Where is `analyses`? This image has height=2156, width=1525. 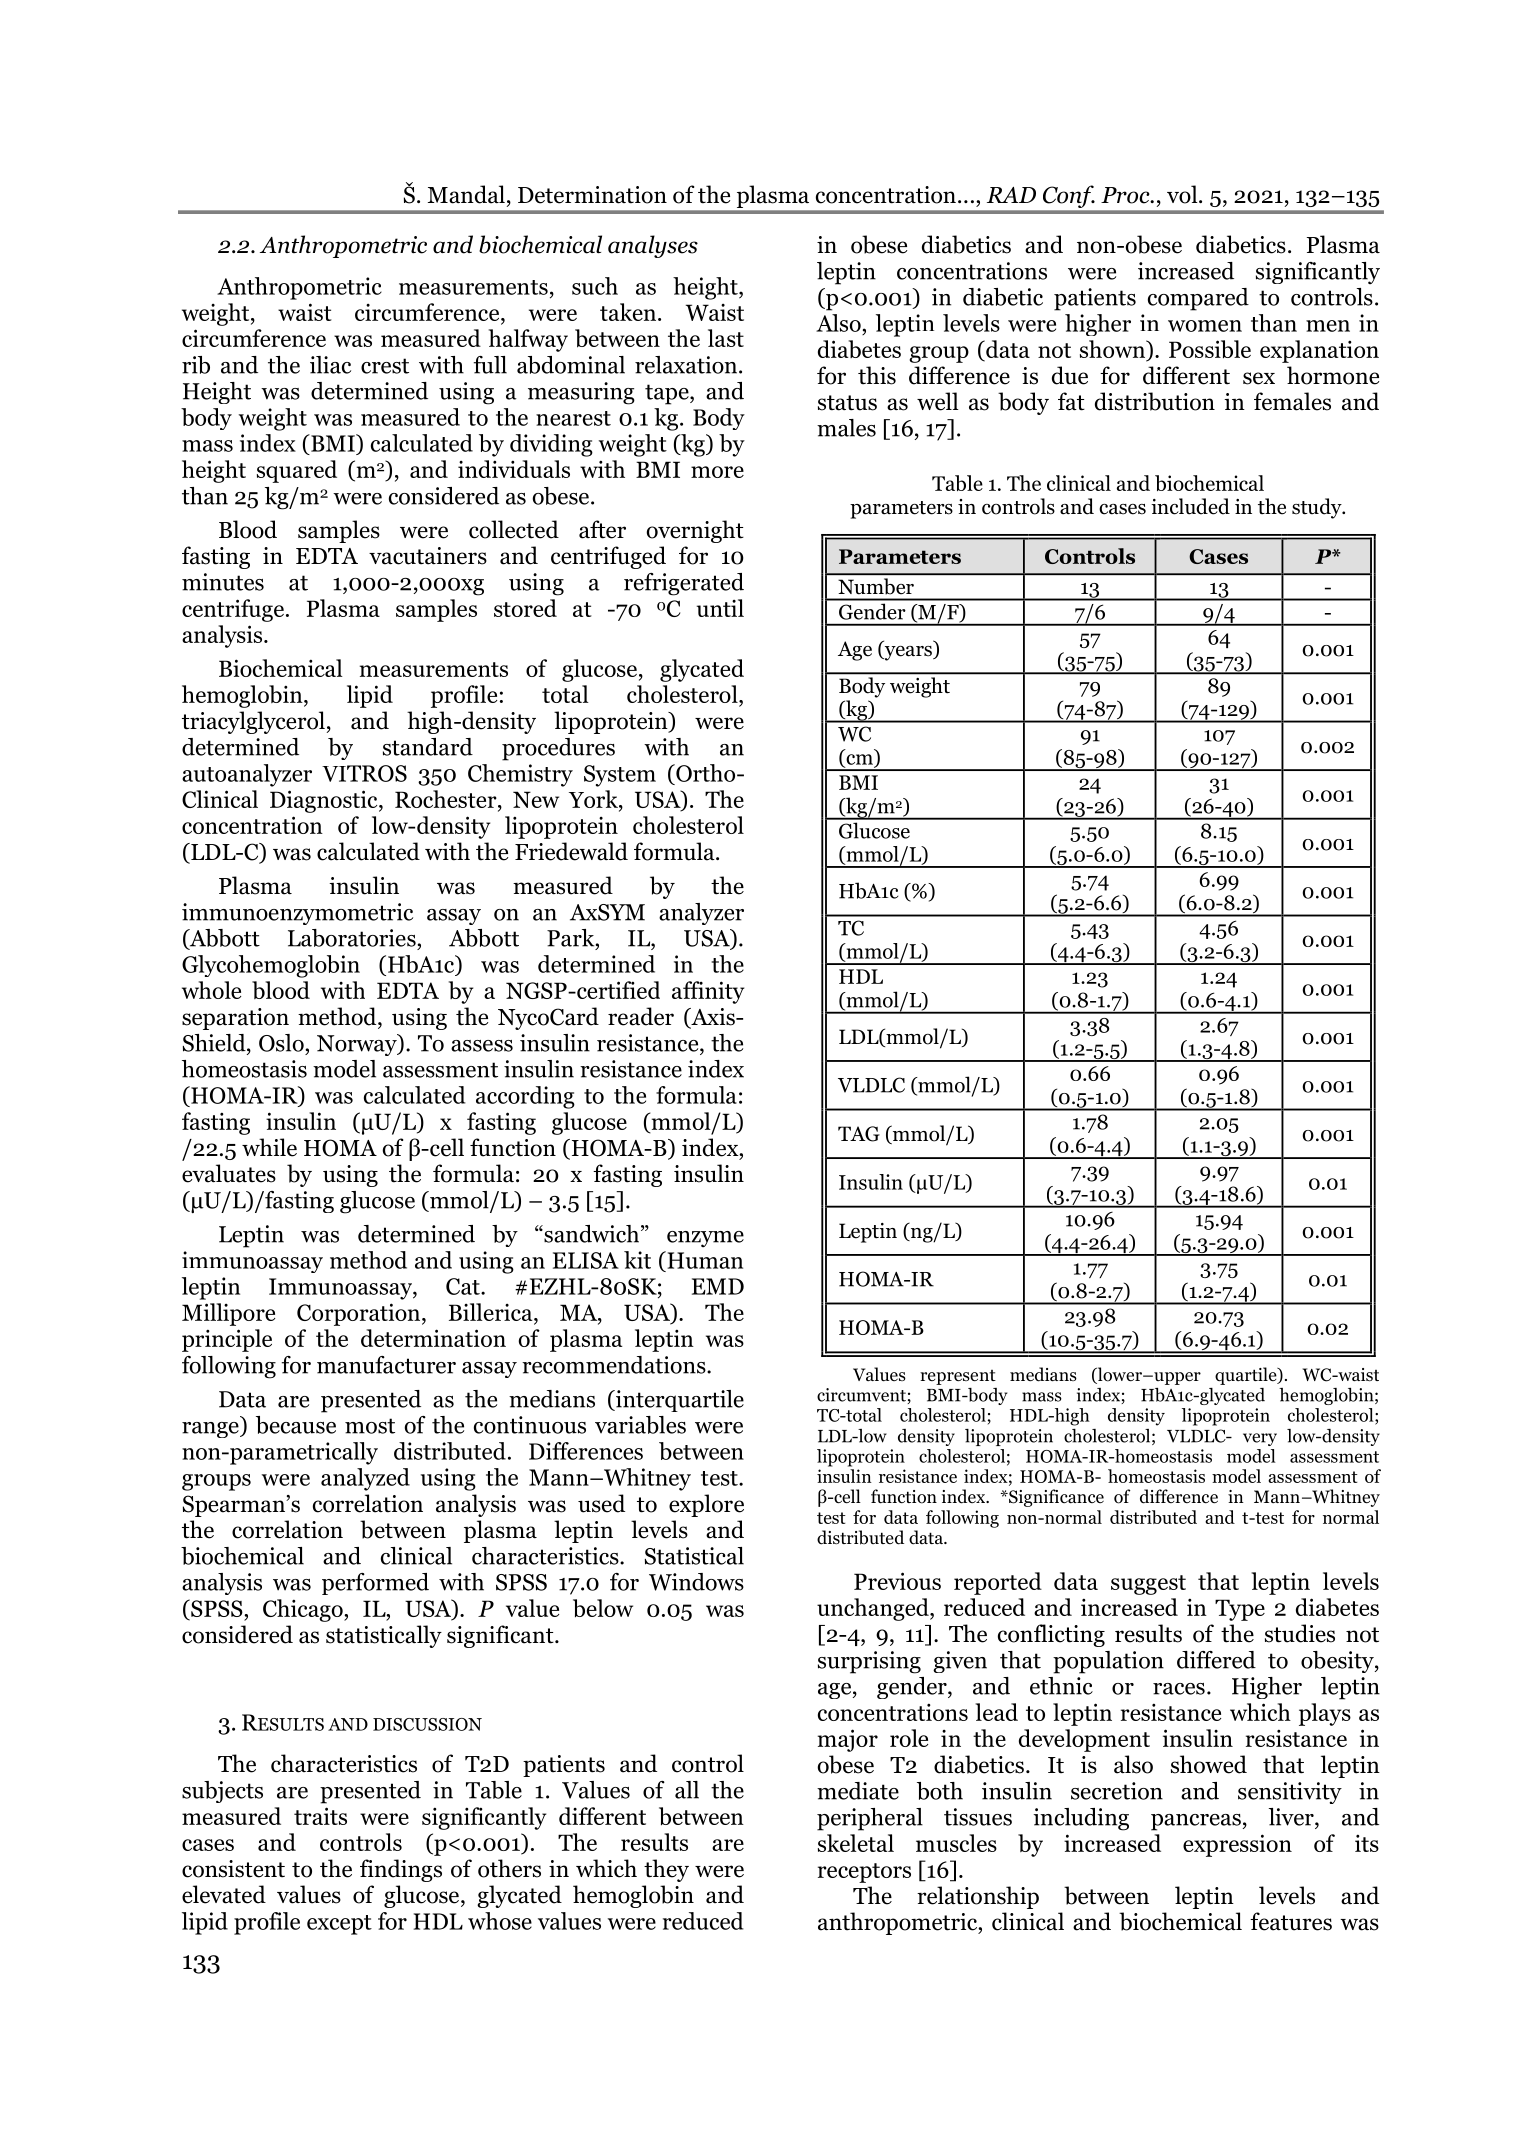
analyses is located at coordinates (653, 246).
